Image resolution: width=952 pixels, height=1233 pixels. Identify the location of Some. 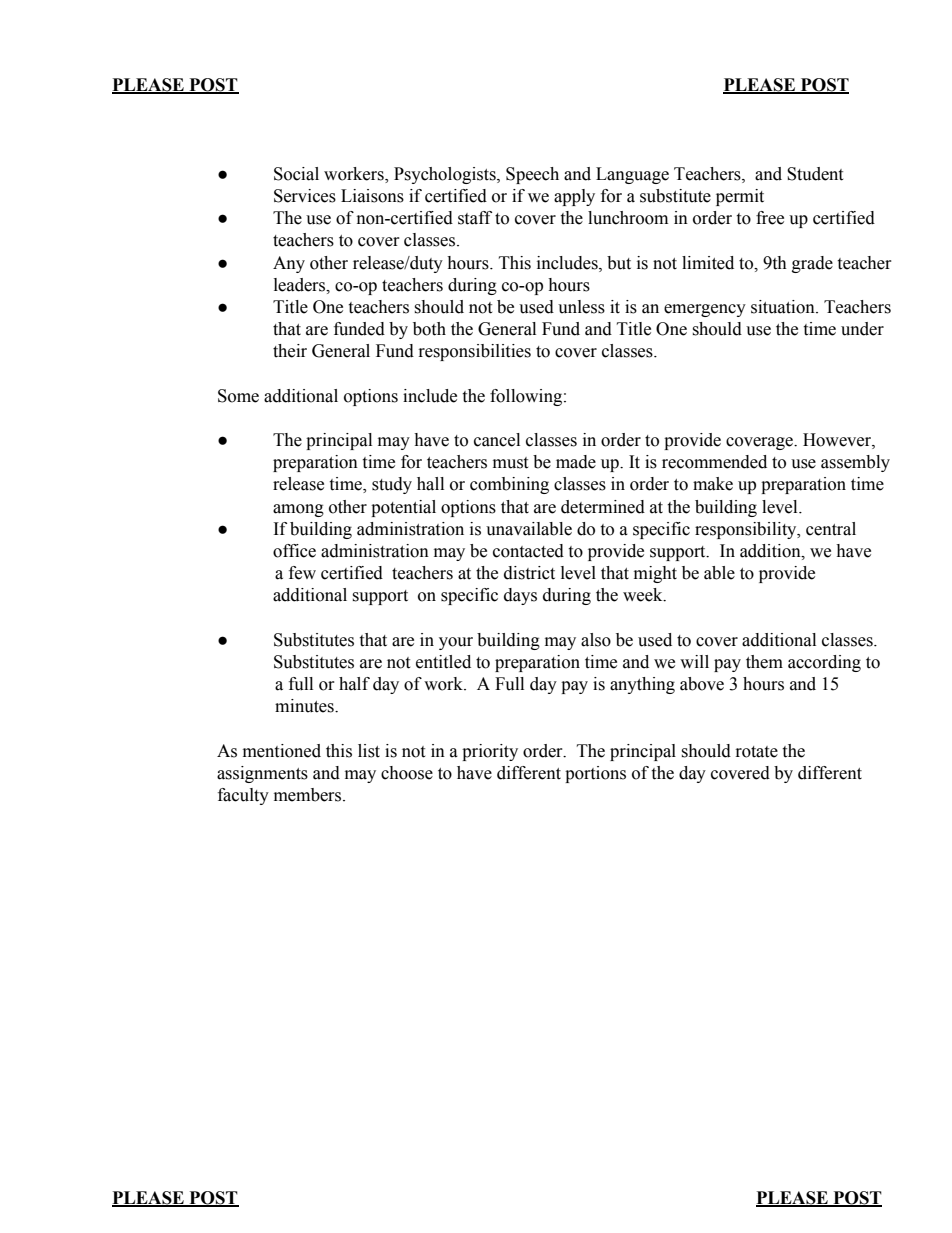
(238, 396).
